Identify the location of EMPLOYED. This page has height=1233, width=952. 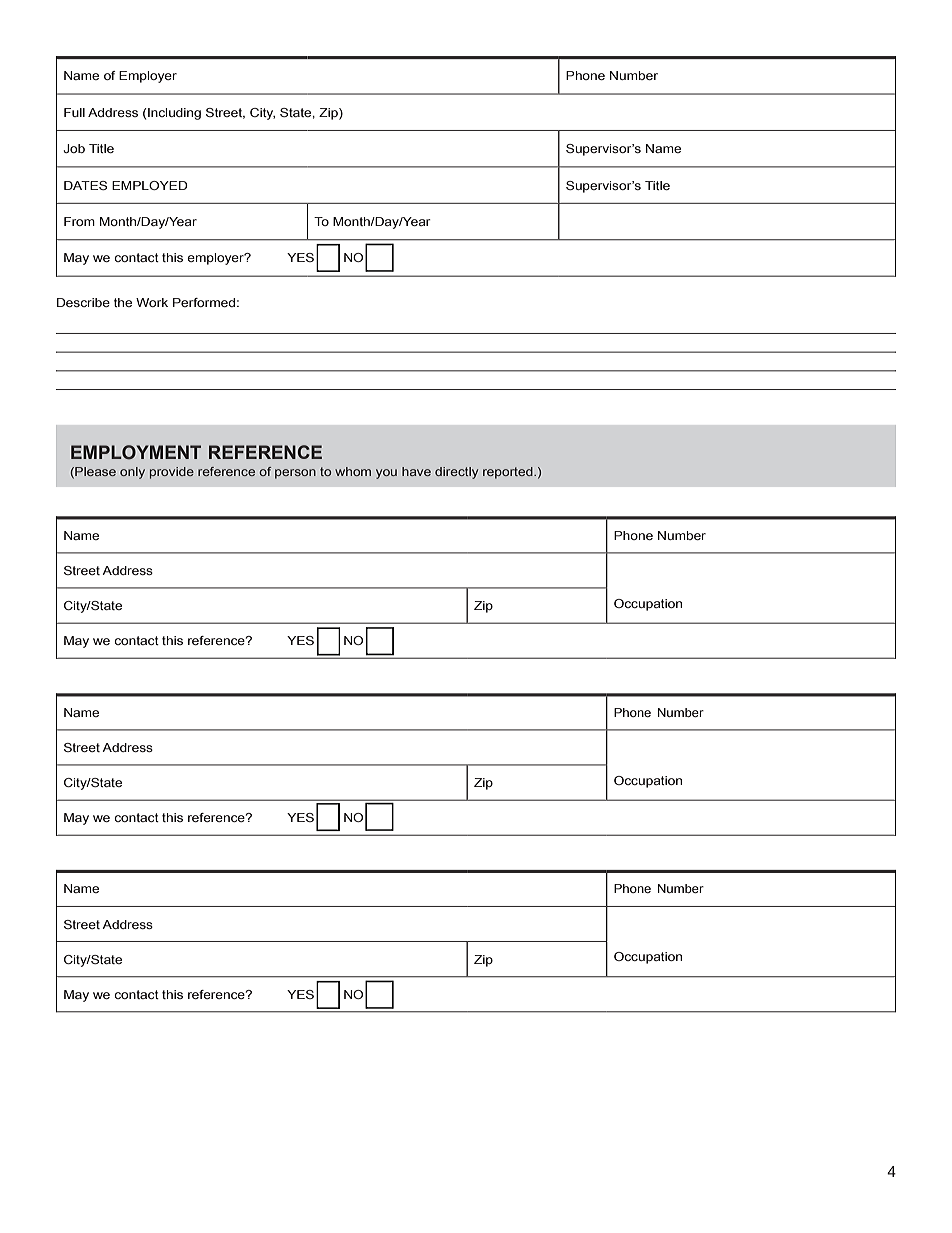
(150, 185).
